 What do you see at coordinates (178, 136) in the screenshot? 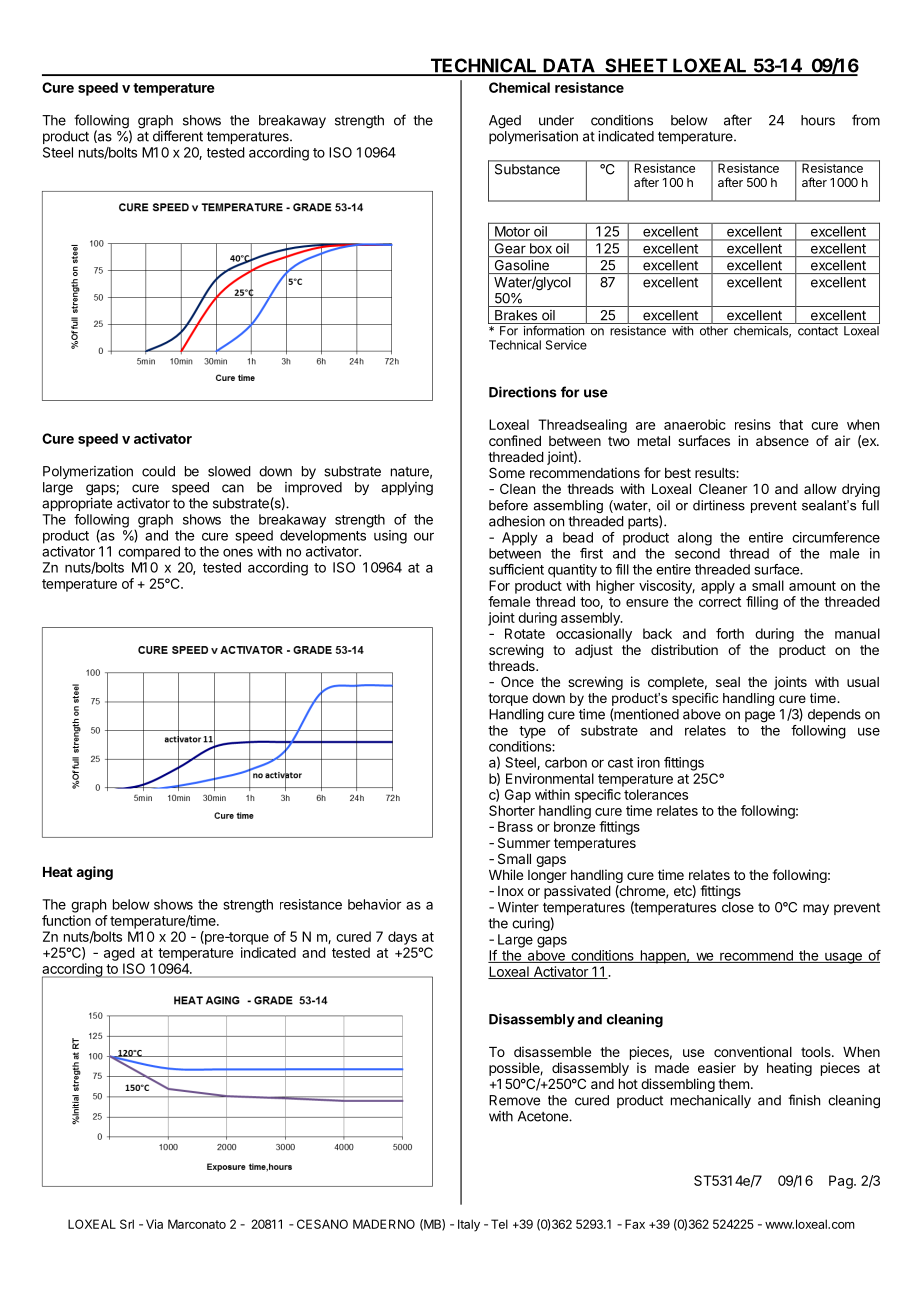
I see `different` at bounding box center [178, 136].
